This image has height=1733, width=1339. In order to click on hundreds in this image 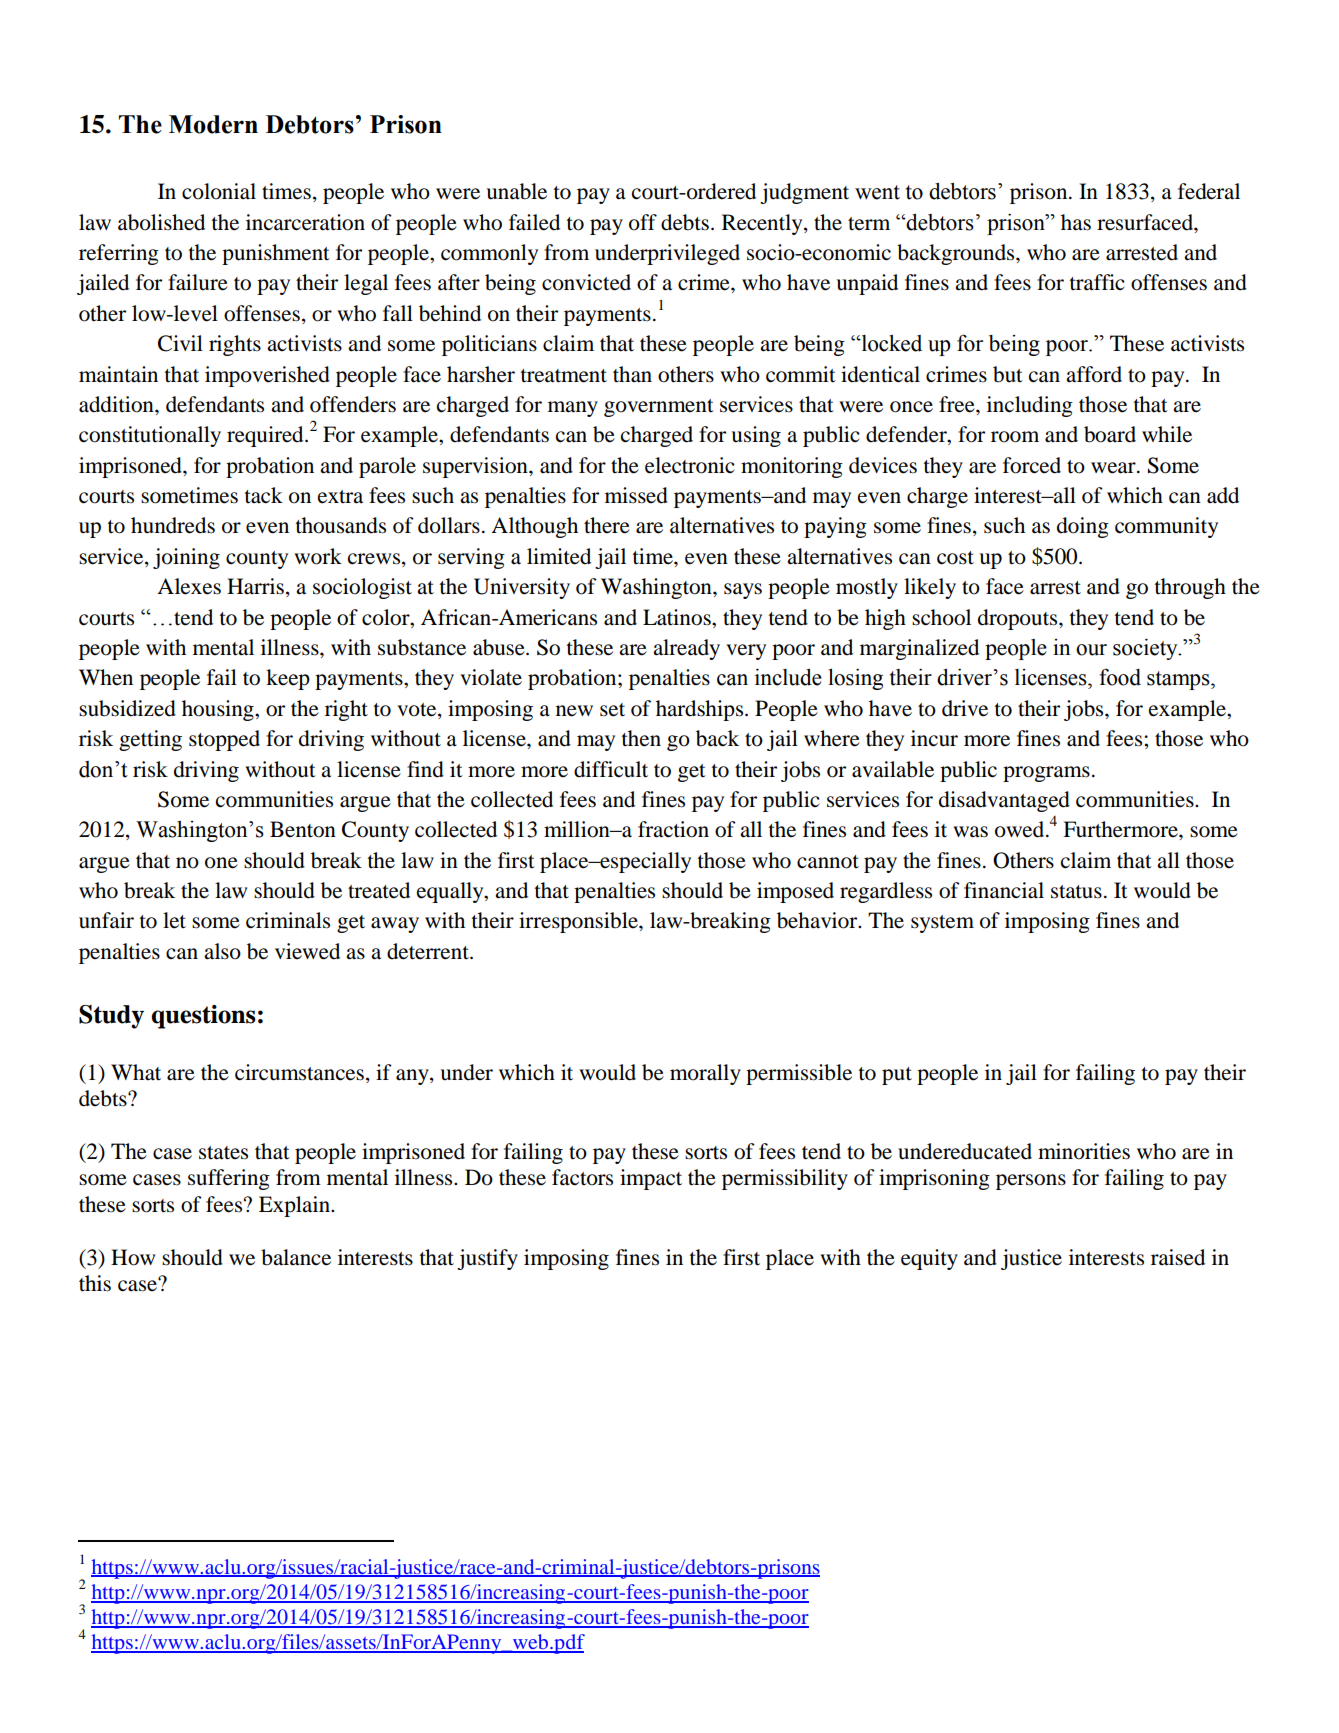, I will do `click(173, 525)`.
